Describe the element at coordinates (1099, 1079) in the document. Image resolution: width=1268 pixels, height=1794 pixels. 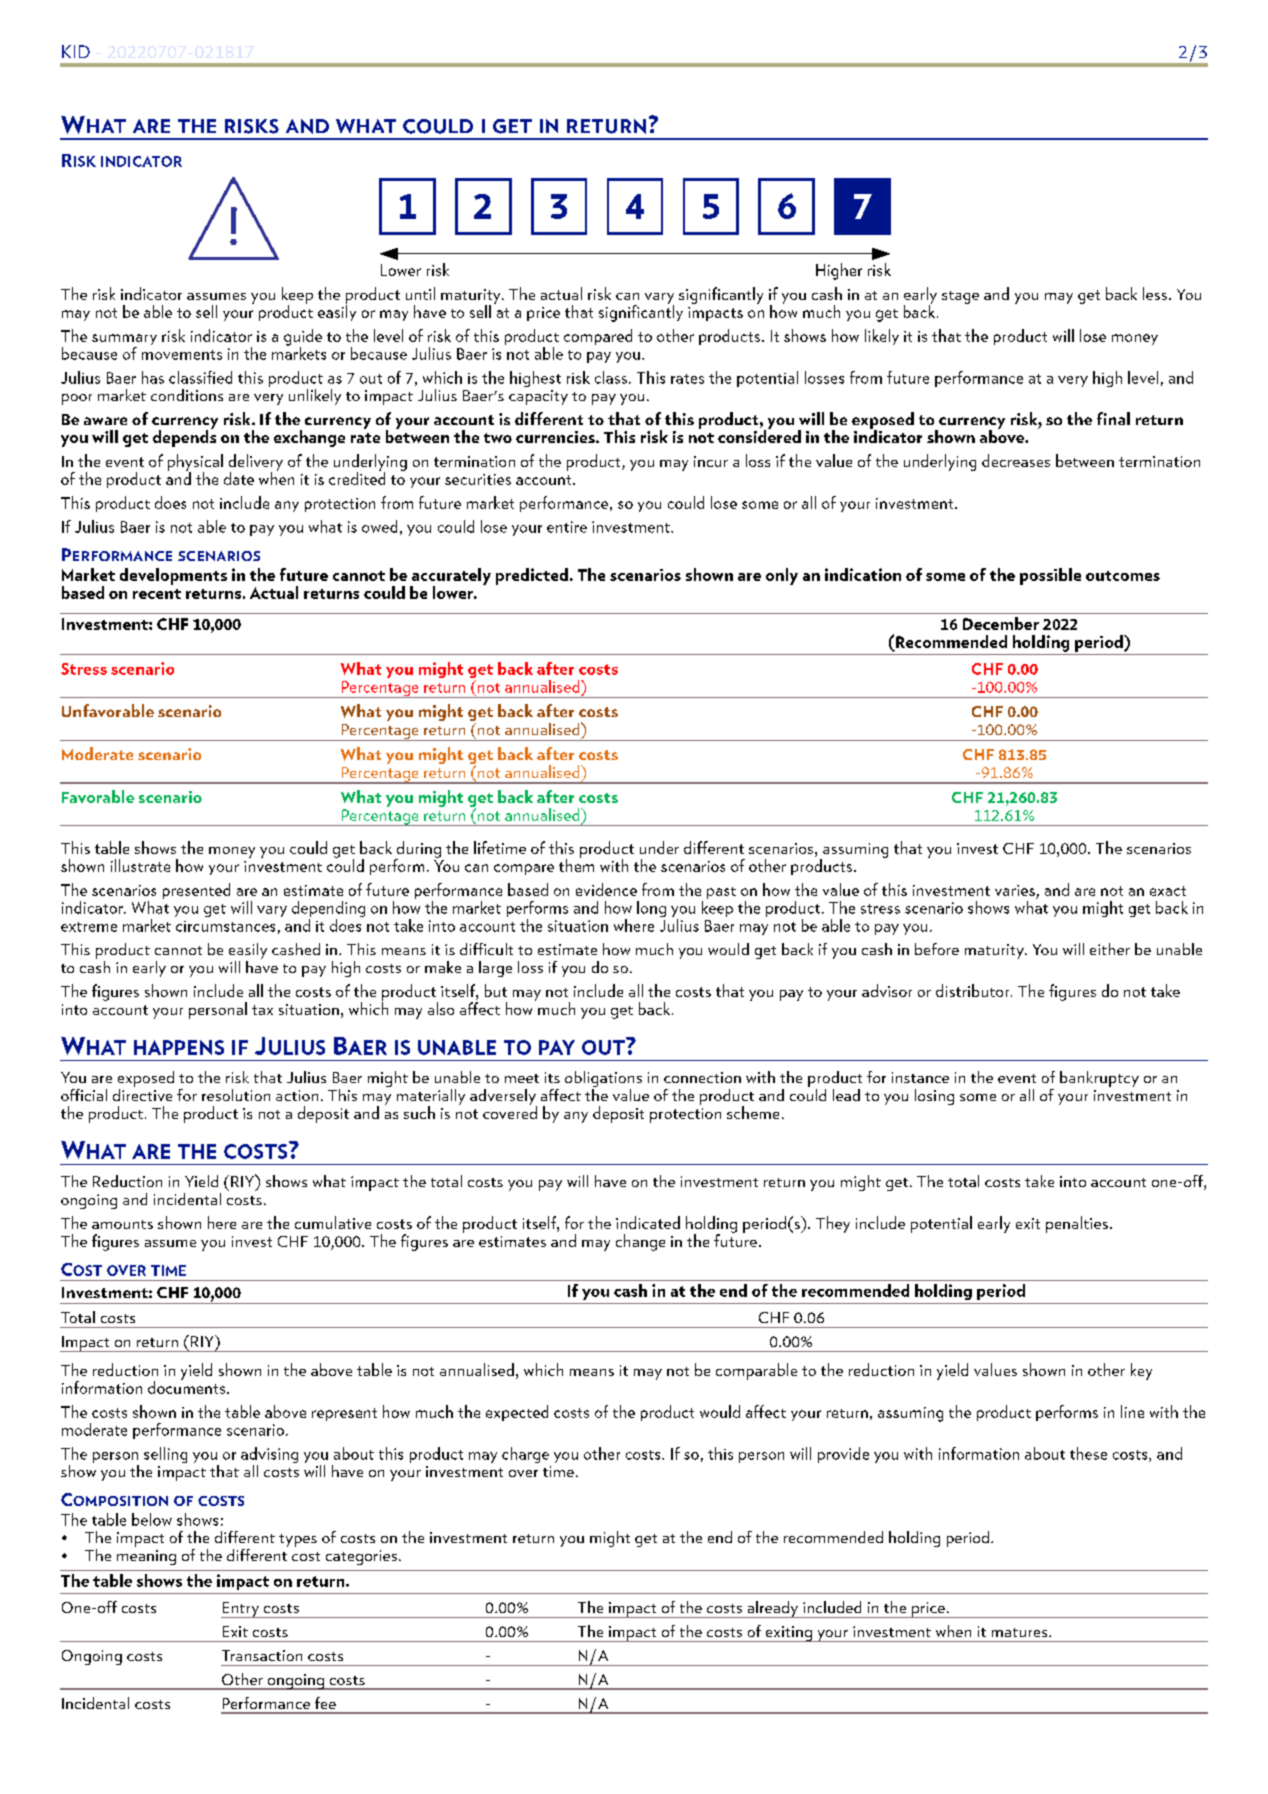
I see `bankruptcy` at that location.
